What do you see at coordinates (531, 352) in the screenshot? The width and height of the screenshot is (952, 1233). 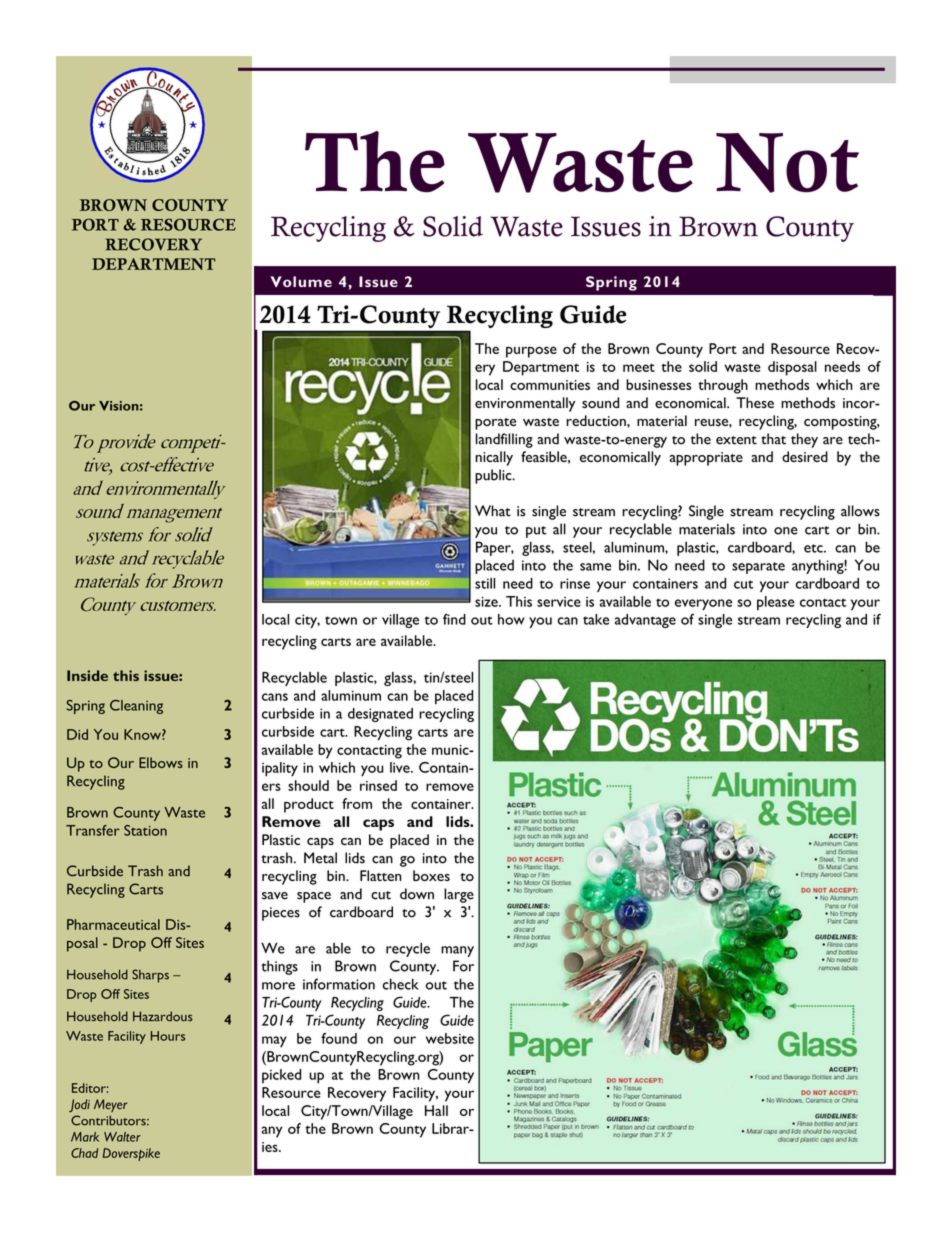 I see `purpose` at bounding box center [531, 352].
